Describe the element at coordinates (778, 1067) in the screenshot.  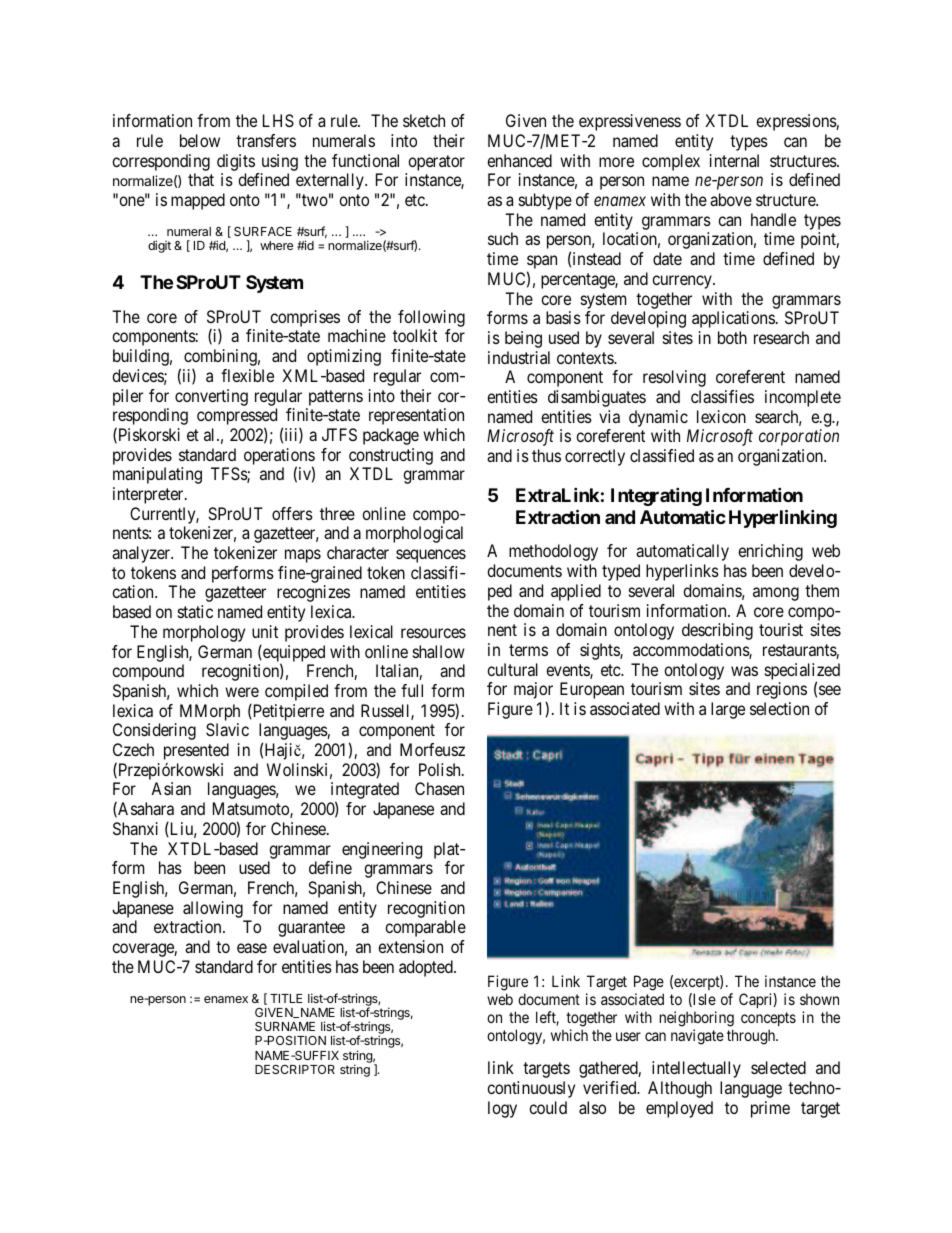
I see `selected` at that location.
